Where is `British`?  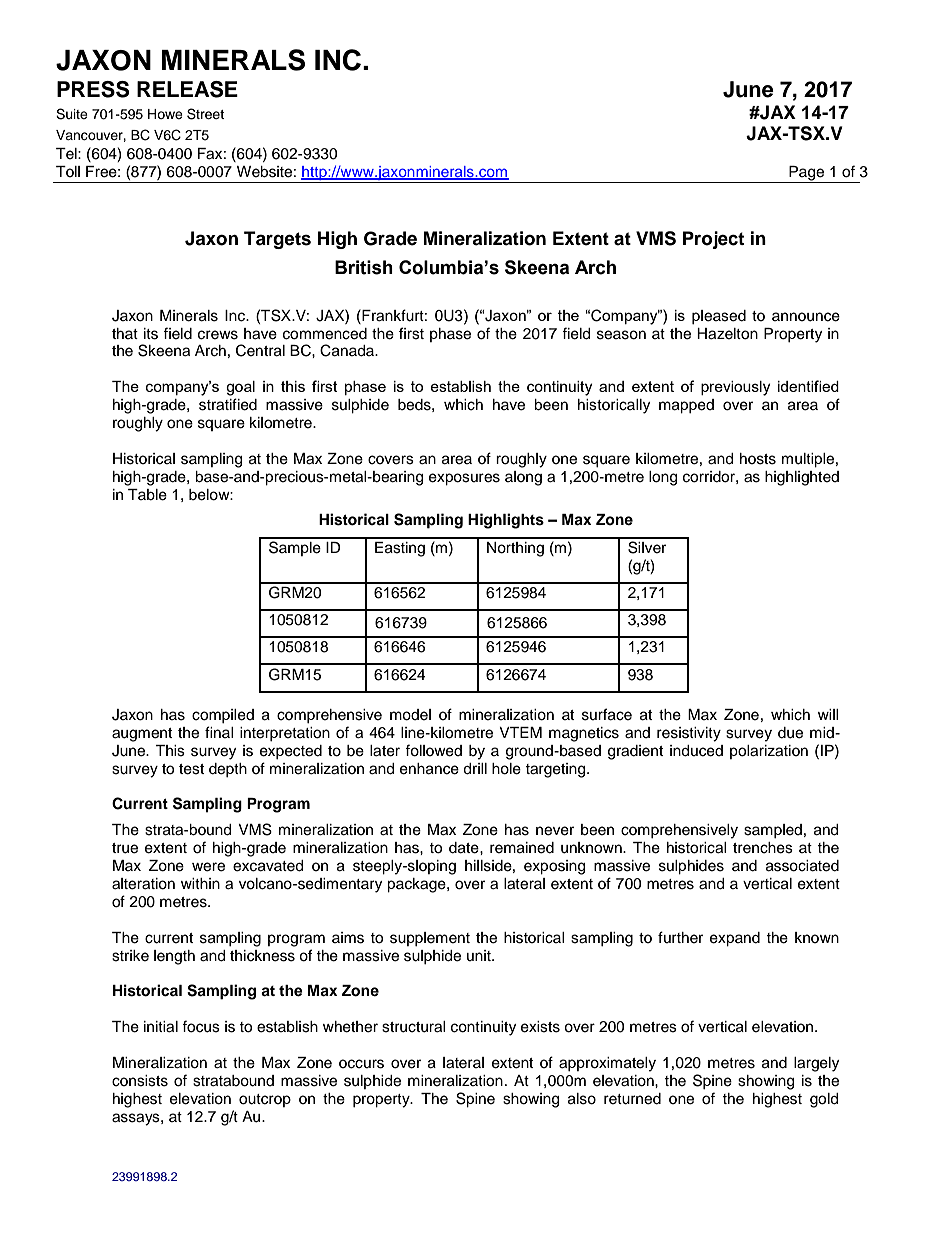 British is located at coordinates (364, 267).
